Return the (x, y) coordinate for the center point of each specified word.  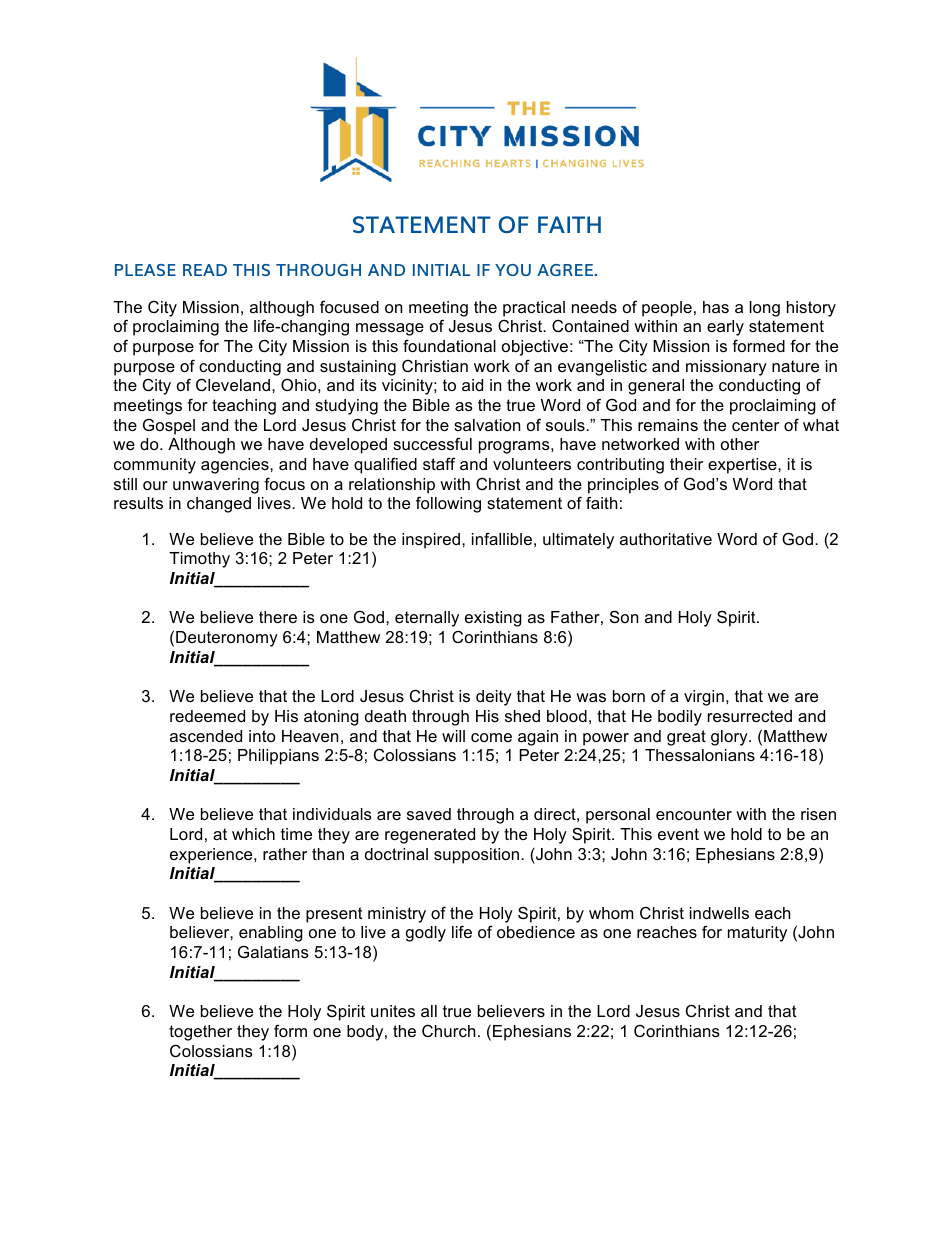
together (200, 1033)
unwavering (216, 486)
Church (449, 1031)
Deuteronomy (227, 639)
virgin (704, 698)
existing (493, 619)
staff (439, 463)
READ (205, 270)
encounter (694, 814)
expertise (743, 466)
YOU (513, 270)
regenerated (430, 836)
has (716, 307)
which (253, 834)
